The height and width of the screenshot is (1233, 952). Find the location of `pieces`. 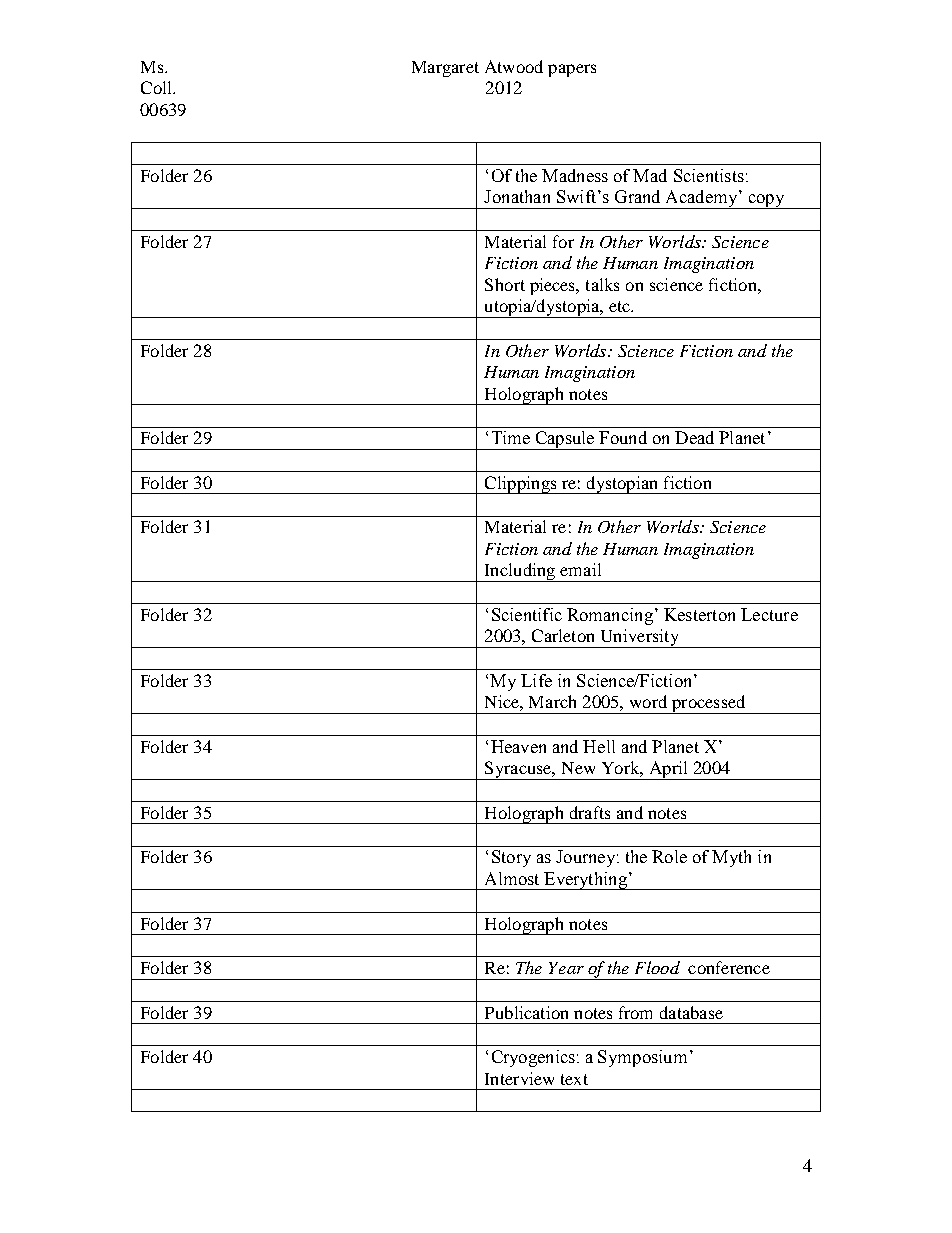

pieces is located at coordinates (554, 286).
